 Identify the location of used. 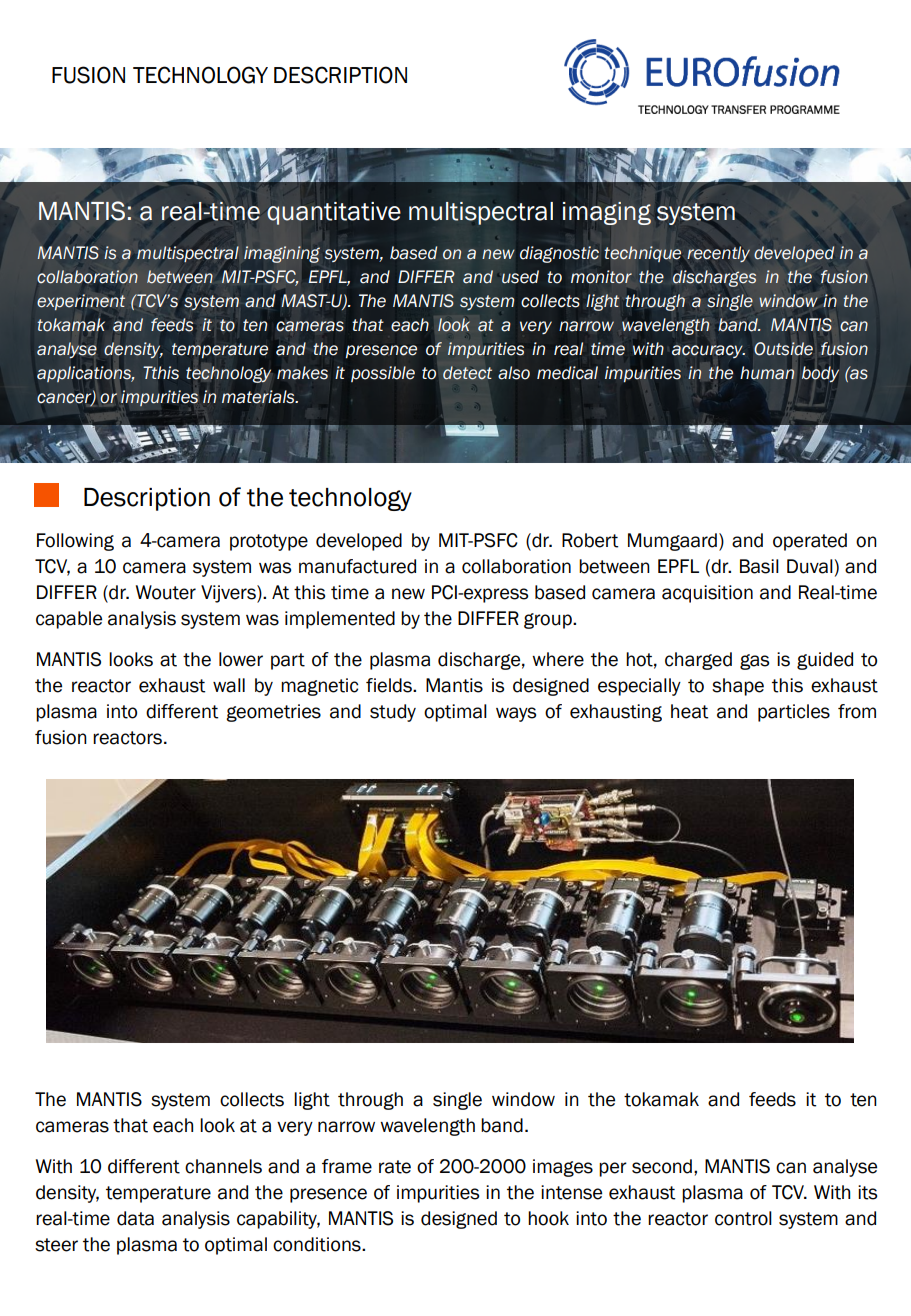
(520, 277).
